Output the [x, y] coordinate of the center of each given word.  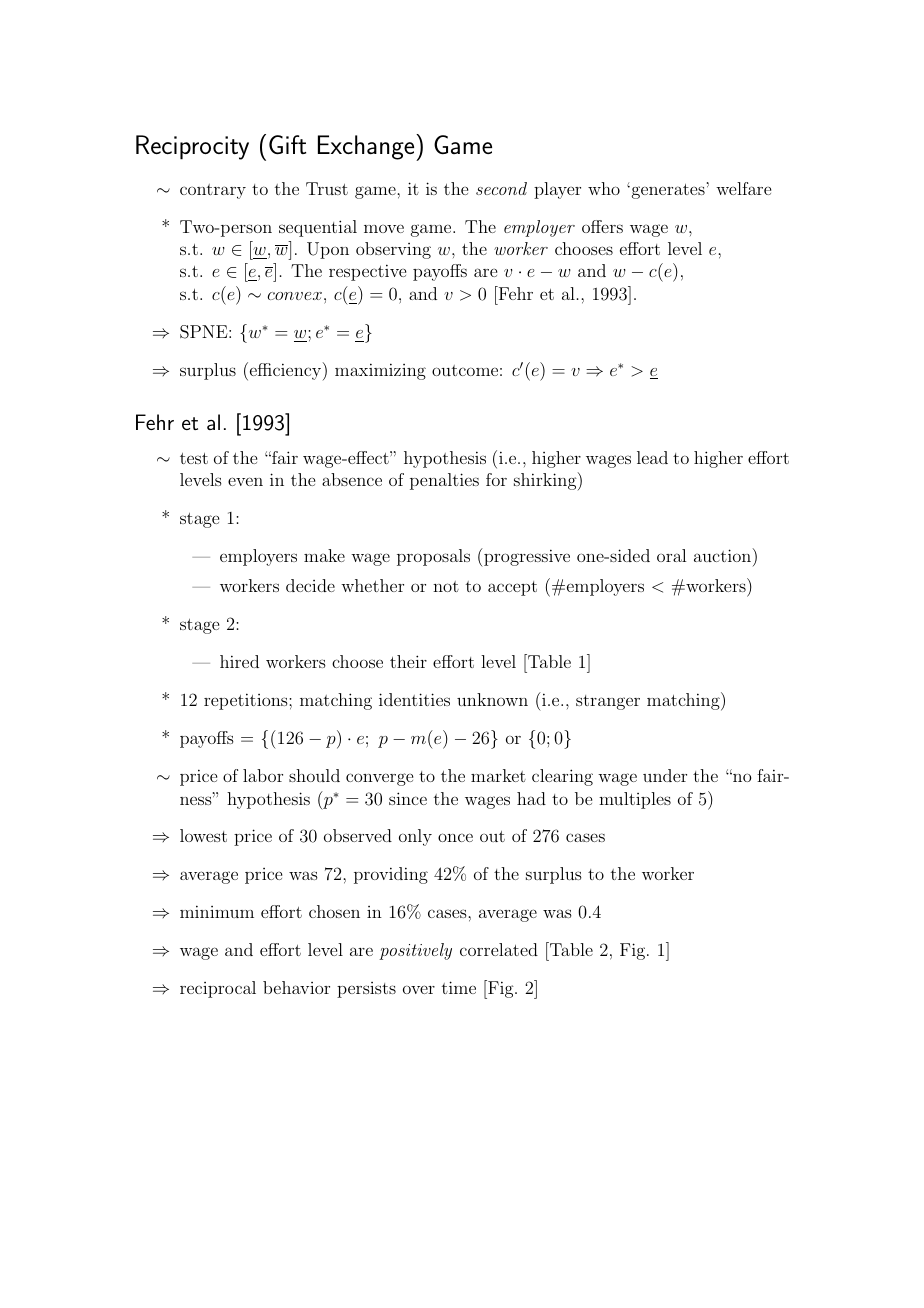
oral [671, 555]
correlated [499, 949]
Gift [287, 144]
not [446, 586]
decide [310, 585]
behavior [296, 987]
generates [667, 191]
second [501, 188]
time [459, 987]
